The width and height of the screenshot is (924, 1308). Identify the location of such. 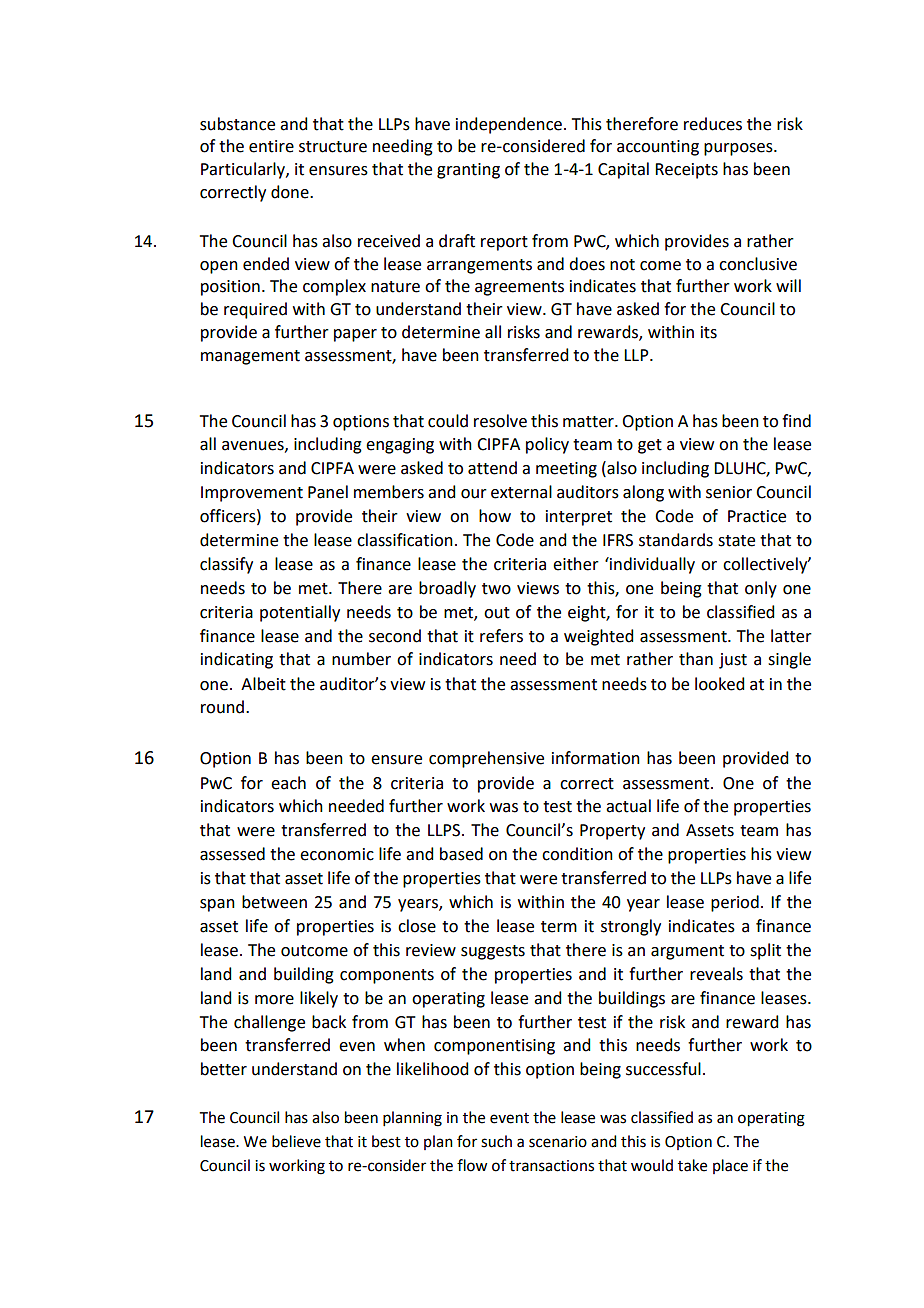
(496, 1141).
